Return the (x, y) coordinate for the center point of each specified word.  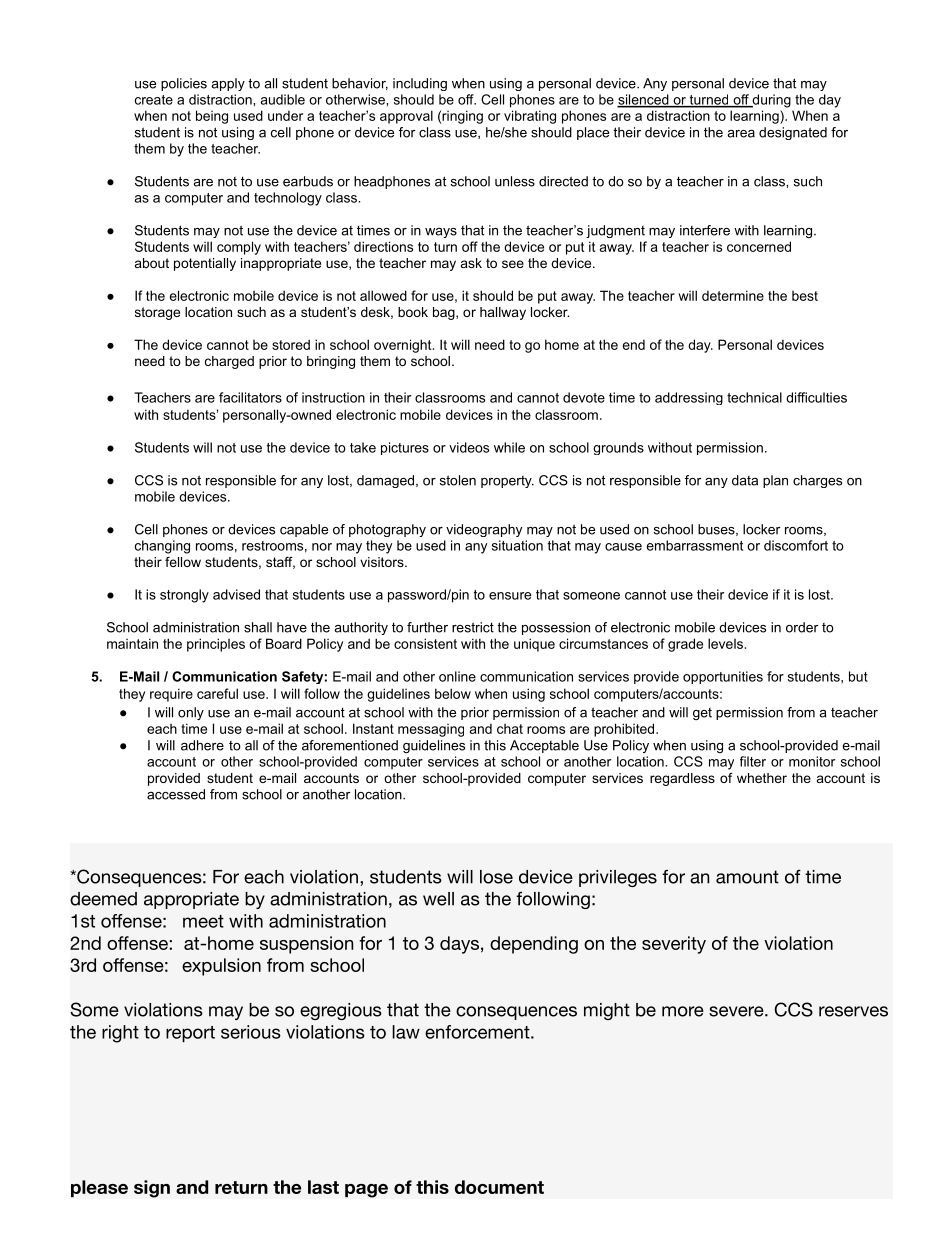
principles (216, 645)
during (770, 101)
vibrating (530, 117)
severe (737, 1011)
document (499, 1187)
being (212, 117)
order (802, 627)
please (99, 1188)
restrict (473, 627)
